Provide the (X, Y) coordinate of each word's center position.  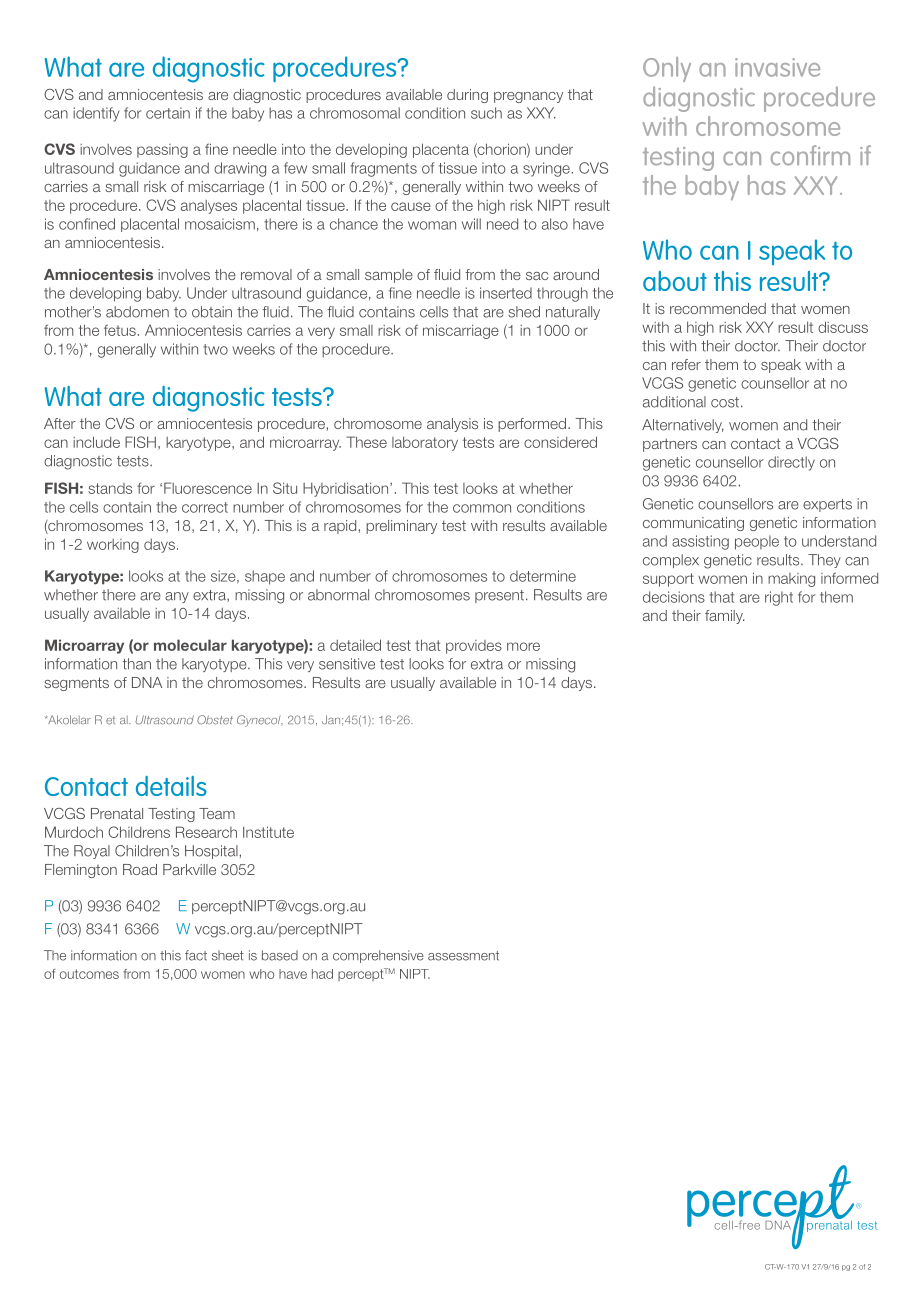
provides (474, 647)
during (467, 96)
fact (196, 955)
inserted (506, 293)
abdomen (137, 312)
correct (205, 507)
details (171, 786)
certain (168, 113)
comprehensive (378, 956)
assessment (463, 956)
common (482, 508)
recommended (718, 308)
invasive (777, 67)
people (757, 542)
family (725, 617)
